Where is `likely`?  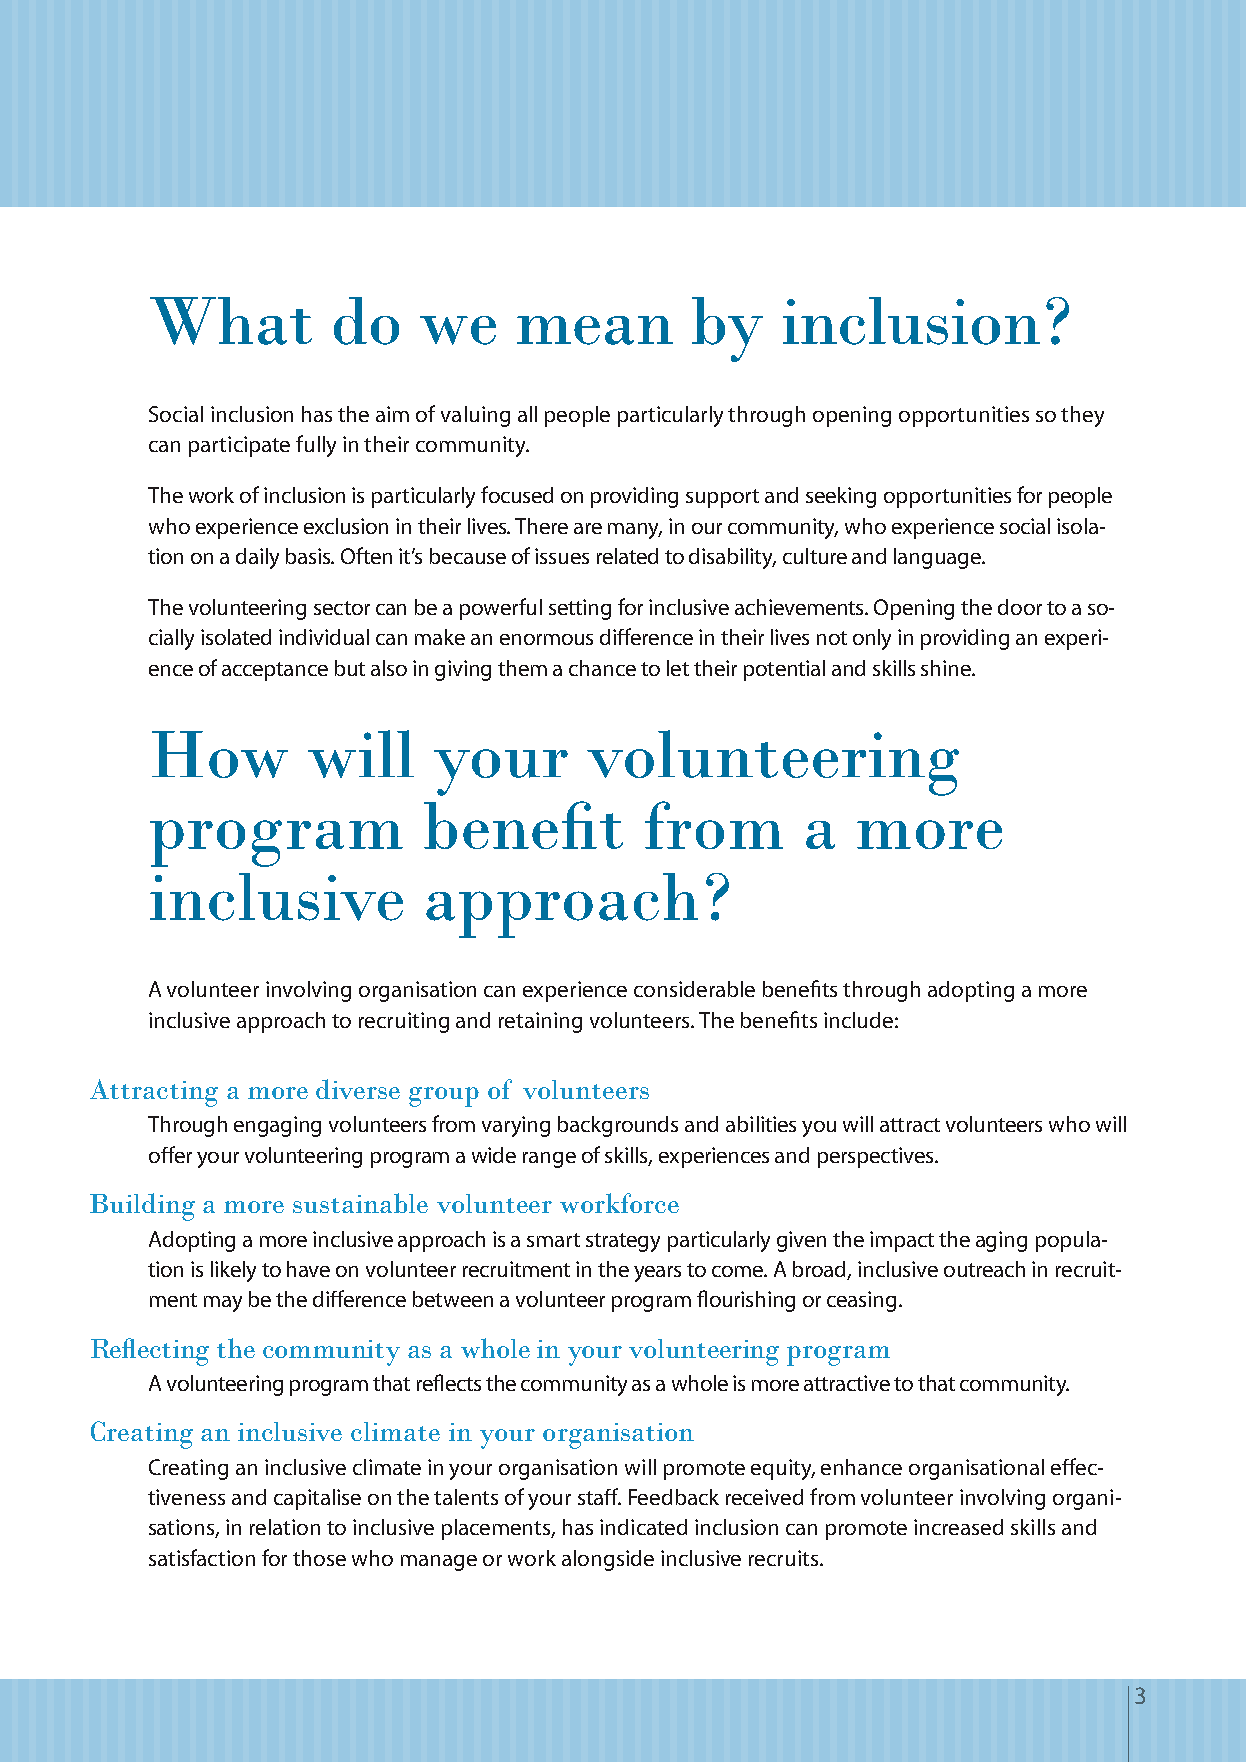 likely is located at coordinates (233, 1271).
